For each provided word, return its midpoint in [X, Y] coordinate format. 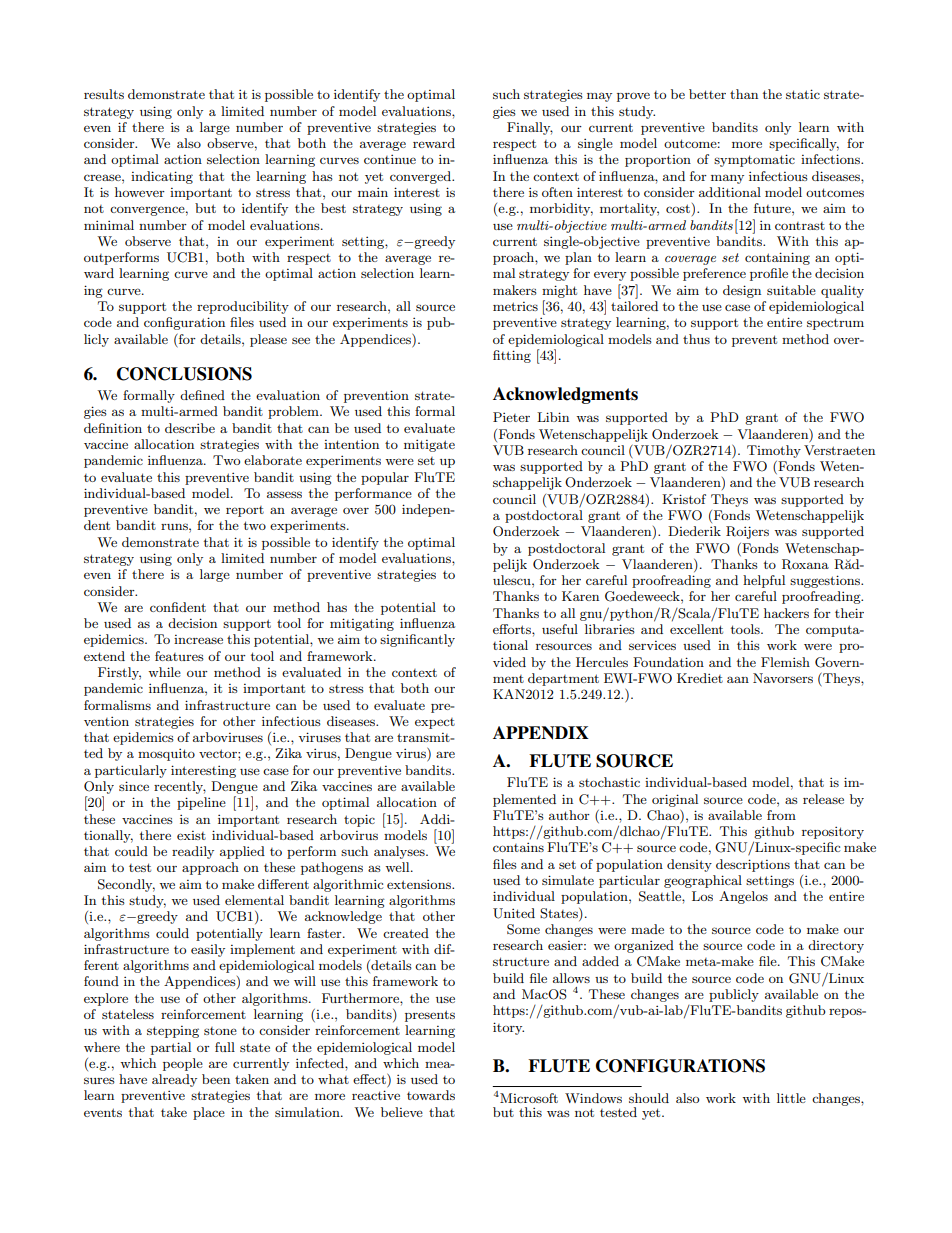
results [104, 94]
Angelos [743, 897]
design [742, 291]
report [245, 511]
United [514, 913]
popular [385, 478]
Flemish [785, 662]
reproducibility [243, 307]
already [174, 1080]
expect [435, 723]
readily [193, 852]
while [164, 672]
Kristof [684, 499]
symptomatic [754, 160]
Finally [530, 128]
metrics [515, 306]
